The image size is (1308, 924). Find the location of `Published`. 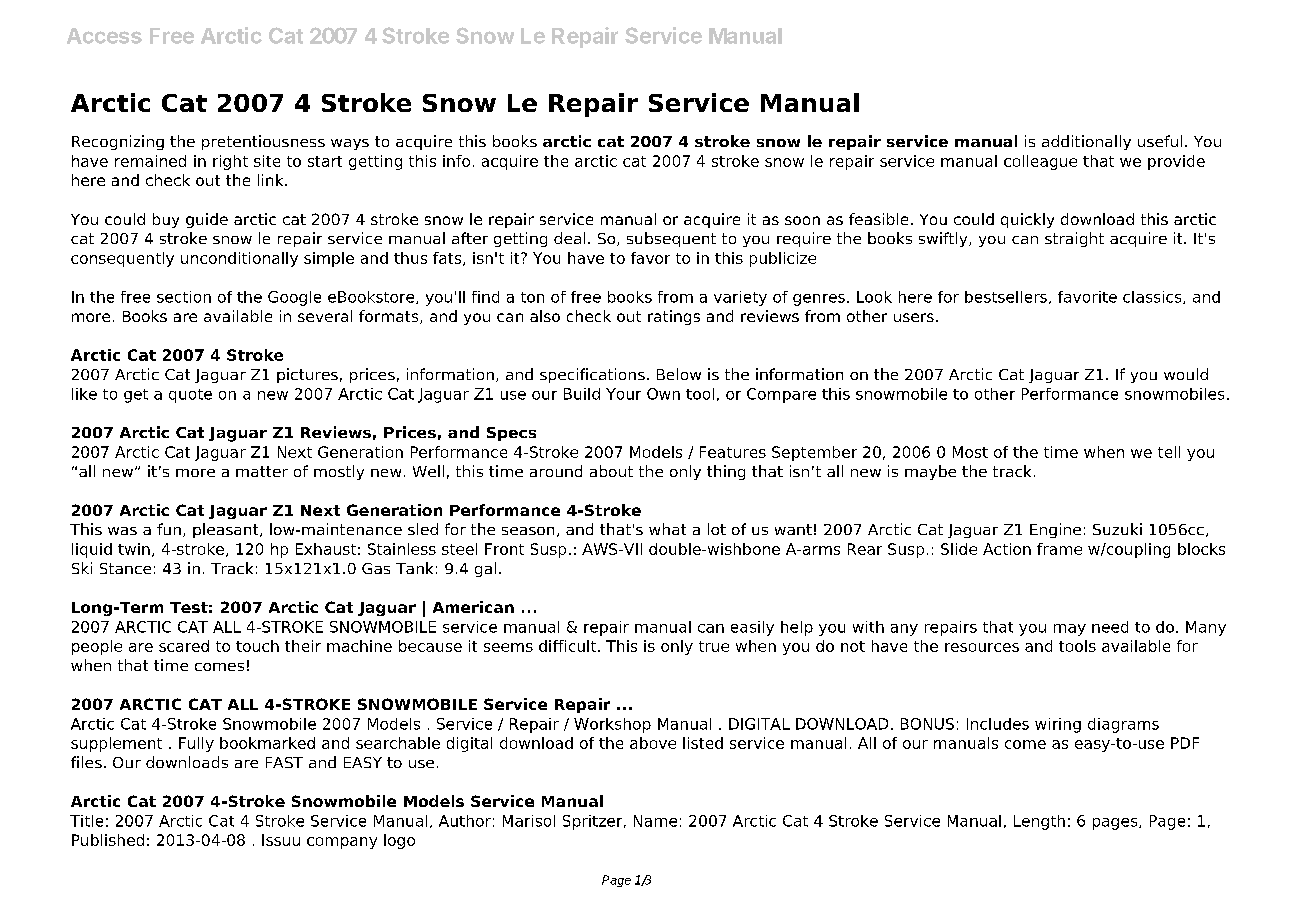

Published is located at coordinates (108, 840).
